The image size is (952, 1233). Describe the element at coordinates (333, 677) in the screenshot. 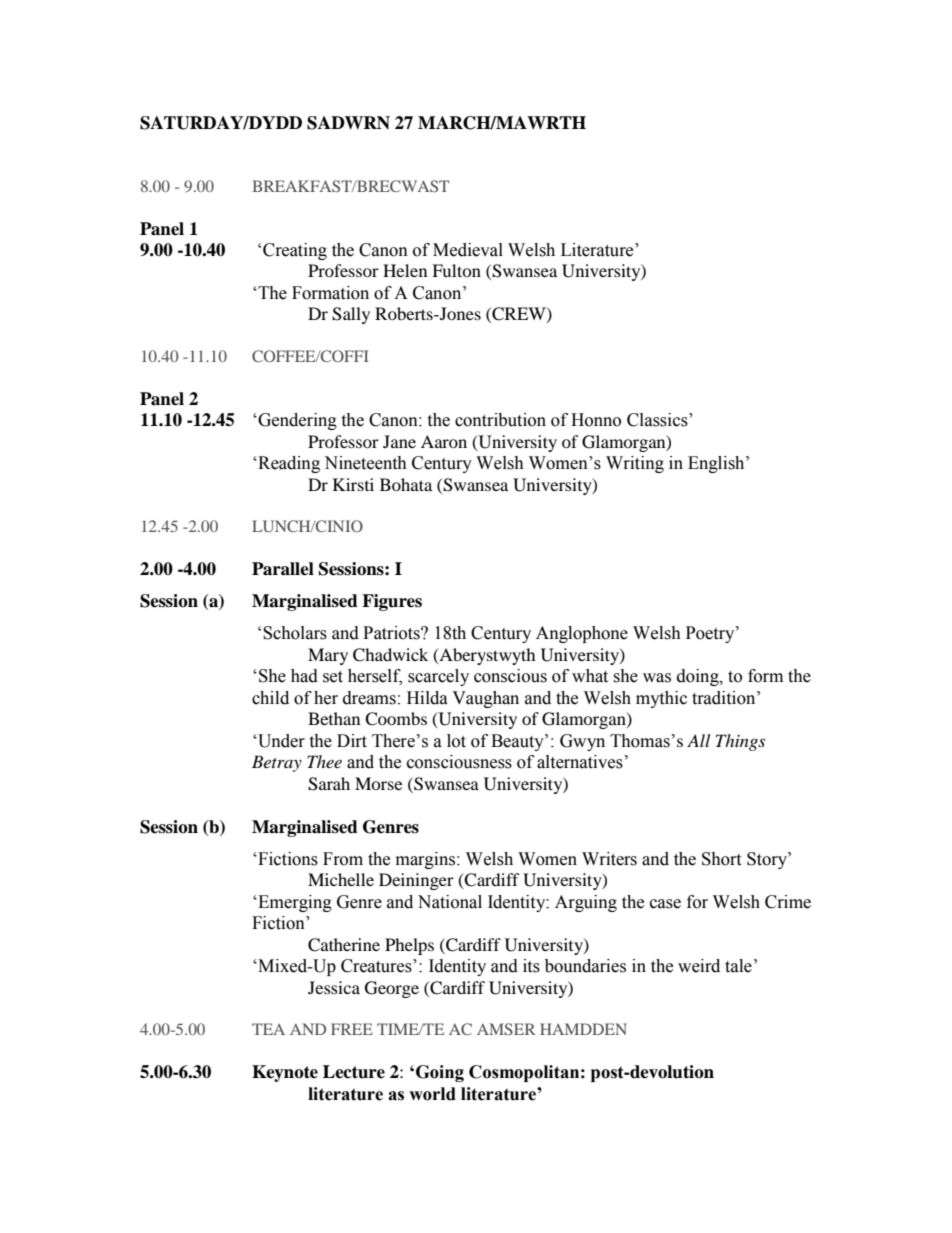

I see `set` at that location.
